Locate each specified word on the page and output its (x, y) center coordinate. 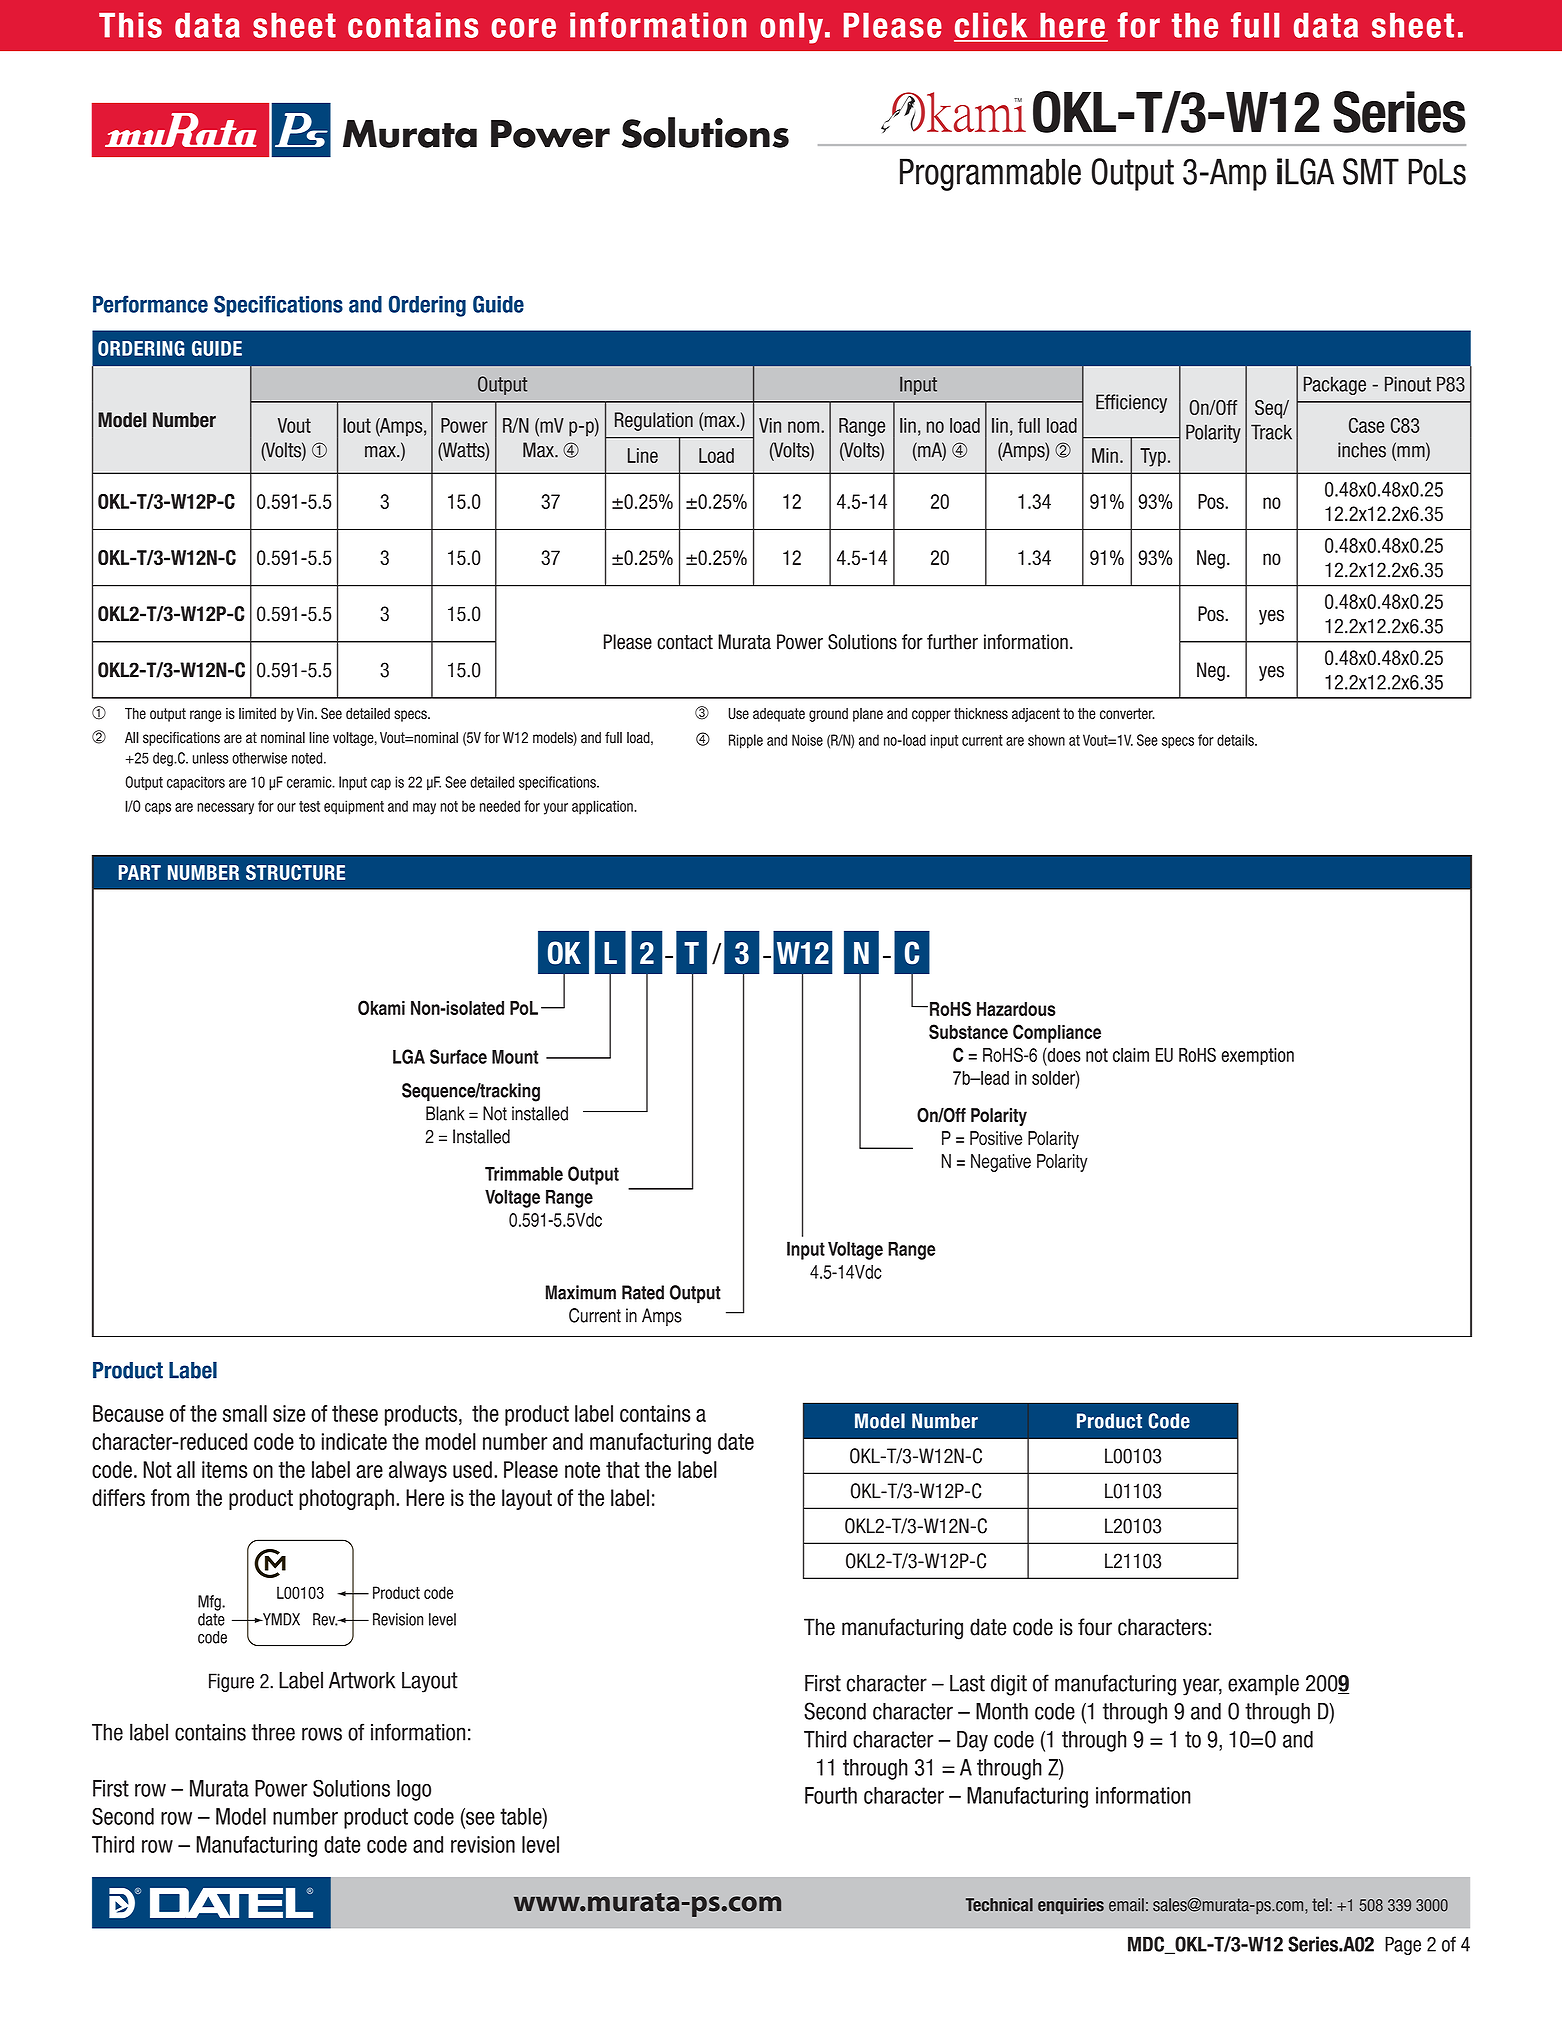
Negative (1001, 1163)
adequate (779, 715)
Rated (643, 1292)
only (791, 28)
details (1236, 740)
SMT (1371, 171)
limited (257, 713)
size (289, 1413)
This (130, 25)
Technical (999, 1905)
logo (414, 1790)
